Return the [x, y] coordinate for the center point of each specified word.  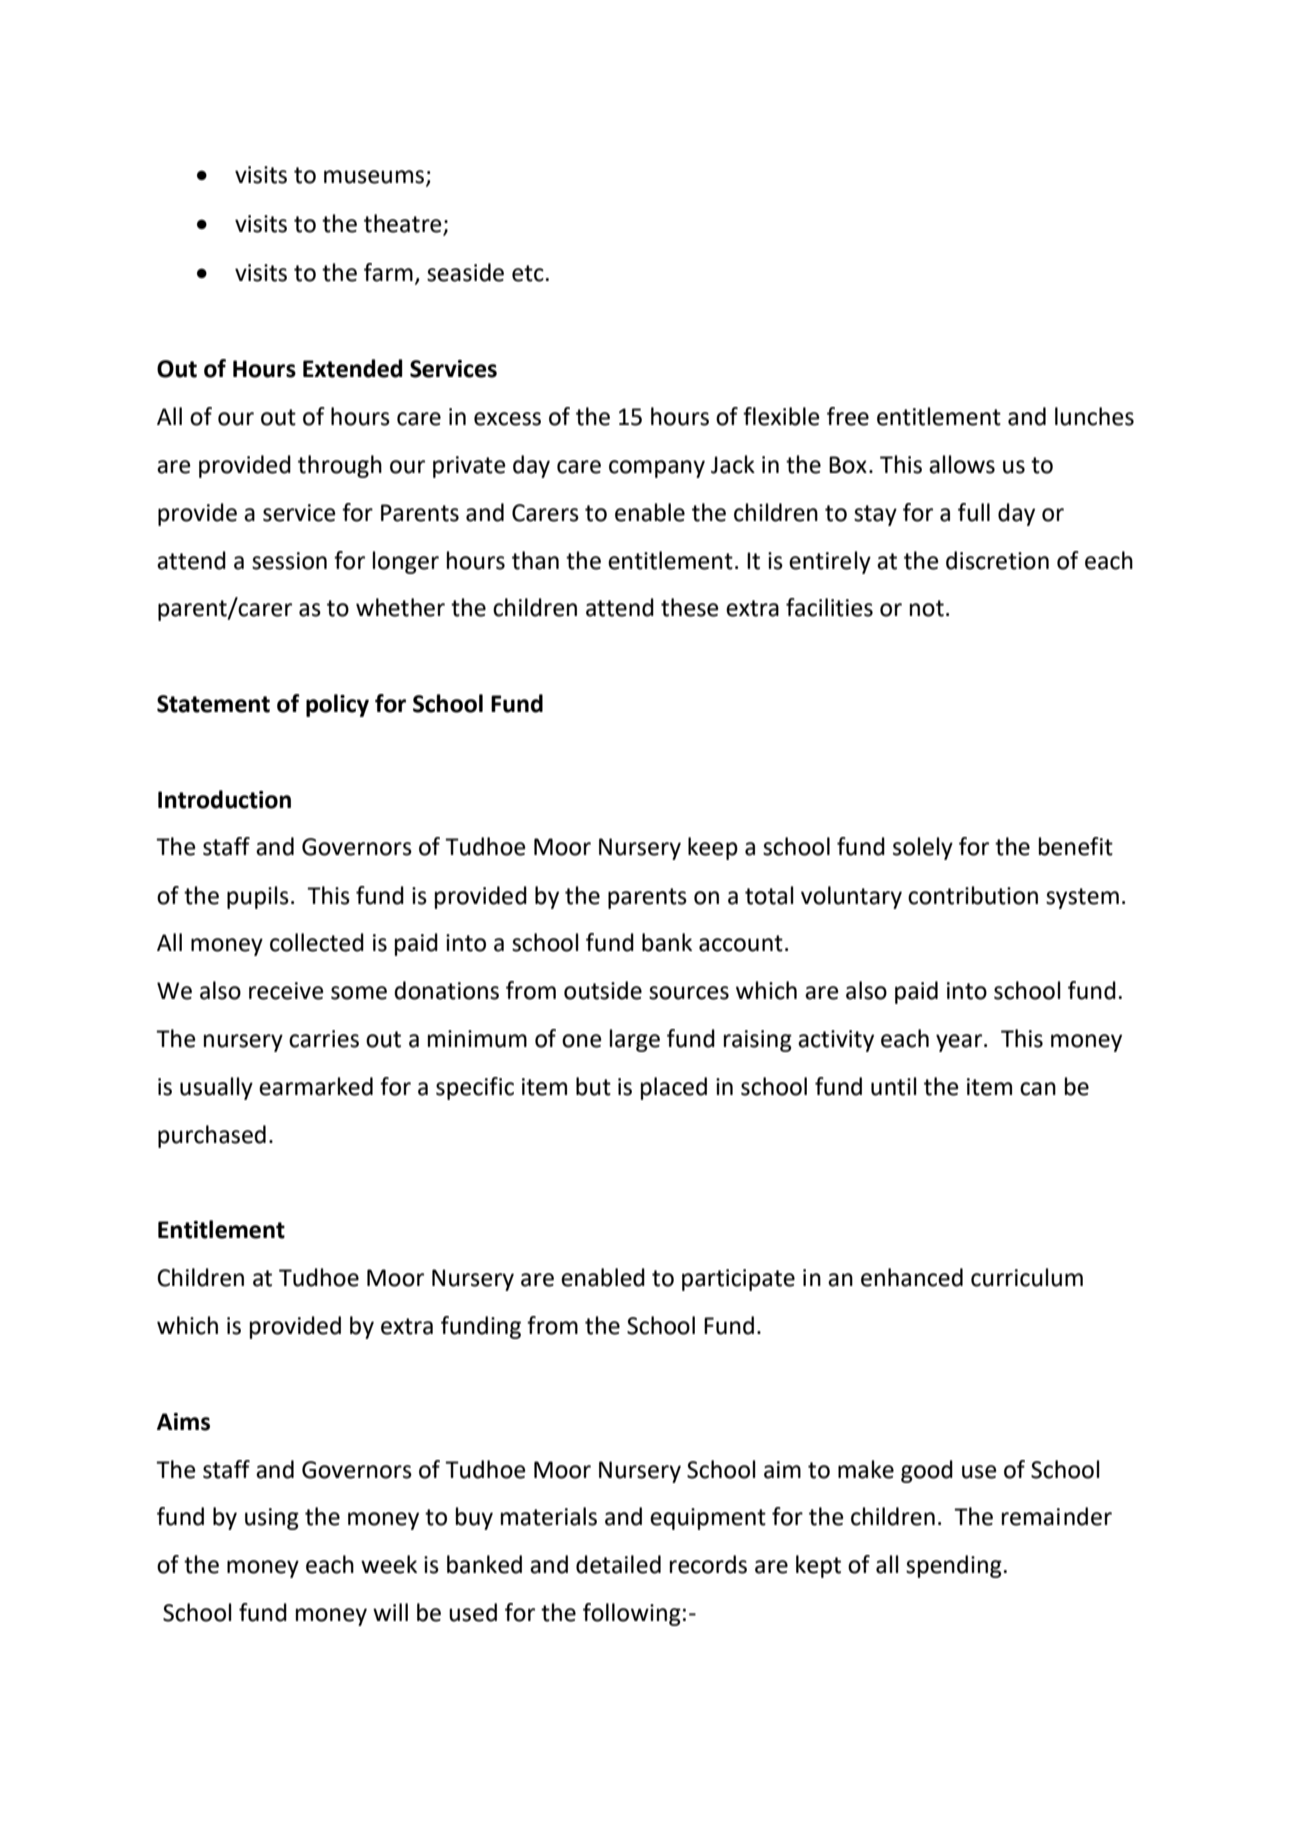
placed [674, 1088]
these [689, 607]
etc [528, 273]
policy [337, 705]
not [927, 608]
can [1038, 1089]
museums [375, 178]
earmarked [316, 1086]
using [272, 1519]
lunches [1094, 416]
